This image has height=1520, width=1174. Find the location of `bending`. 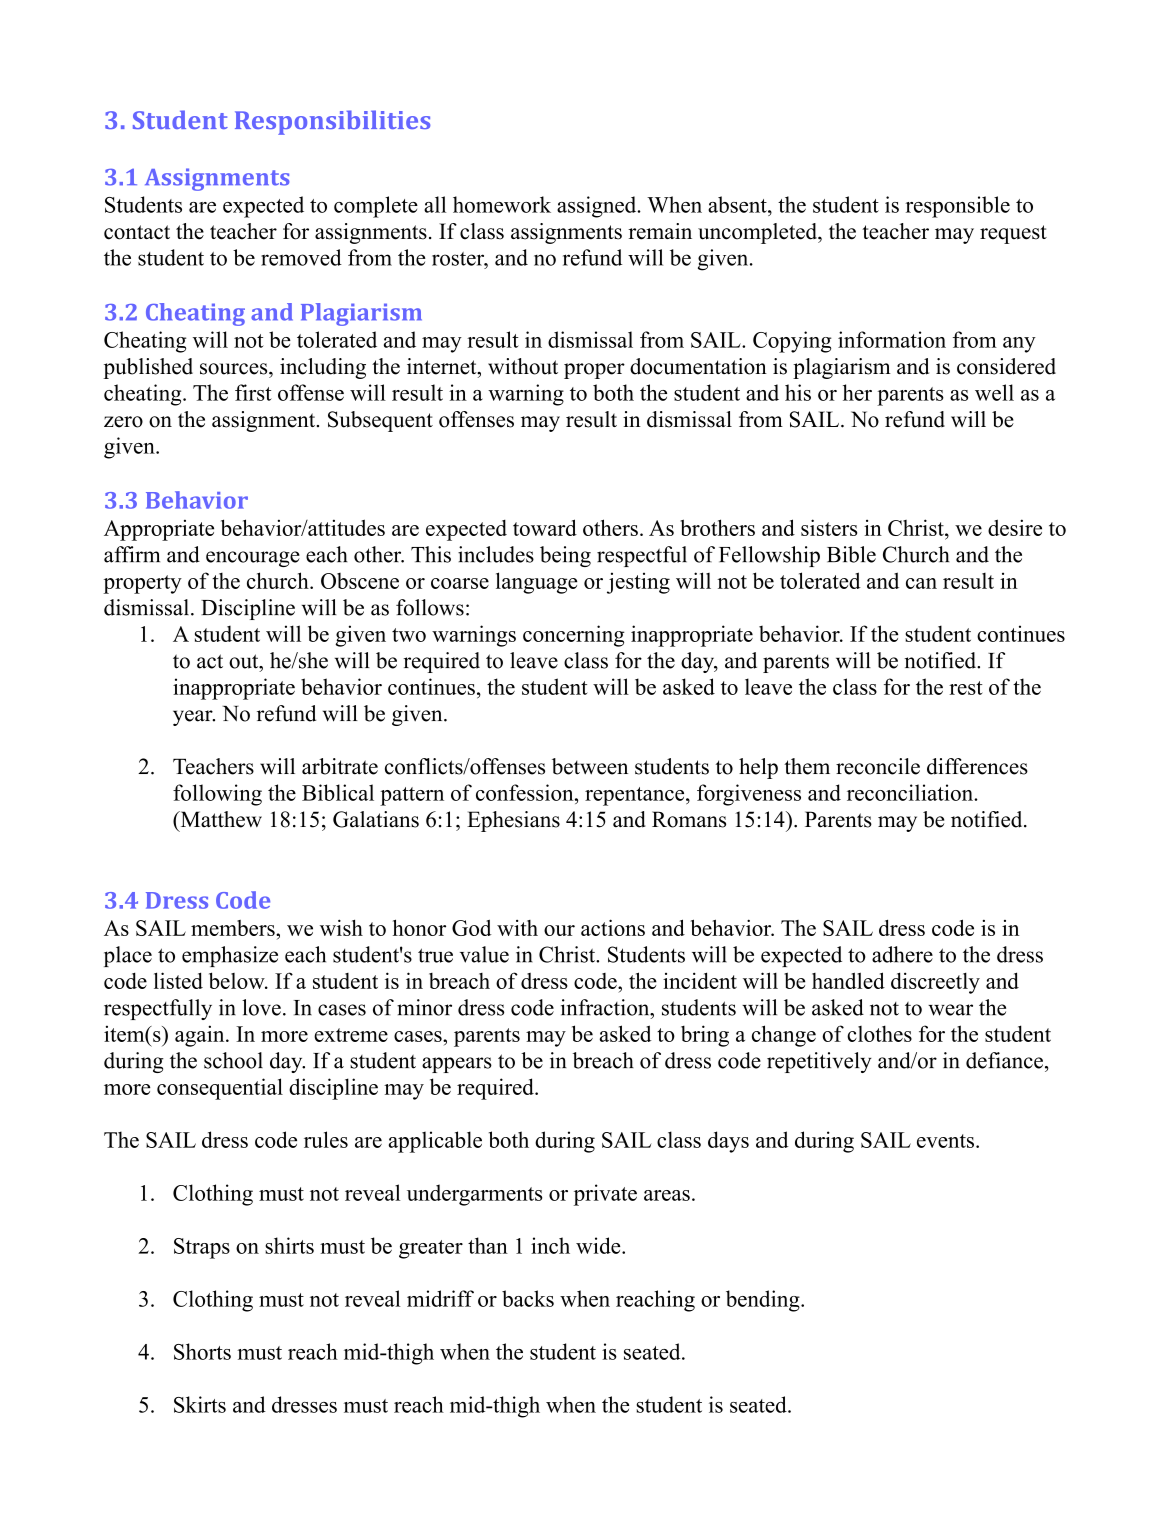

bending is located at coordinates (764, 1301).
